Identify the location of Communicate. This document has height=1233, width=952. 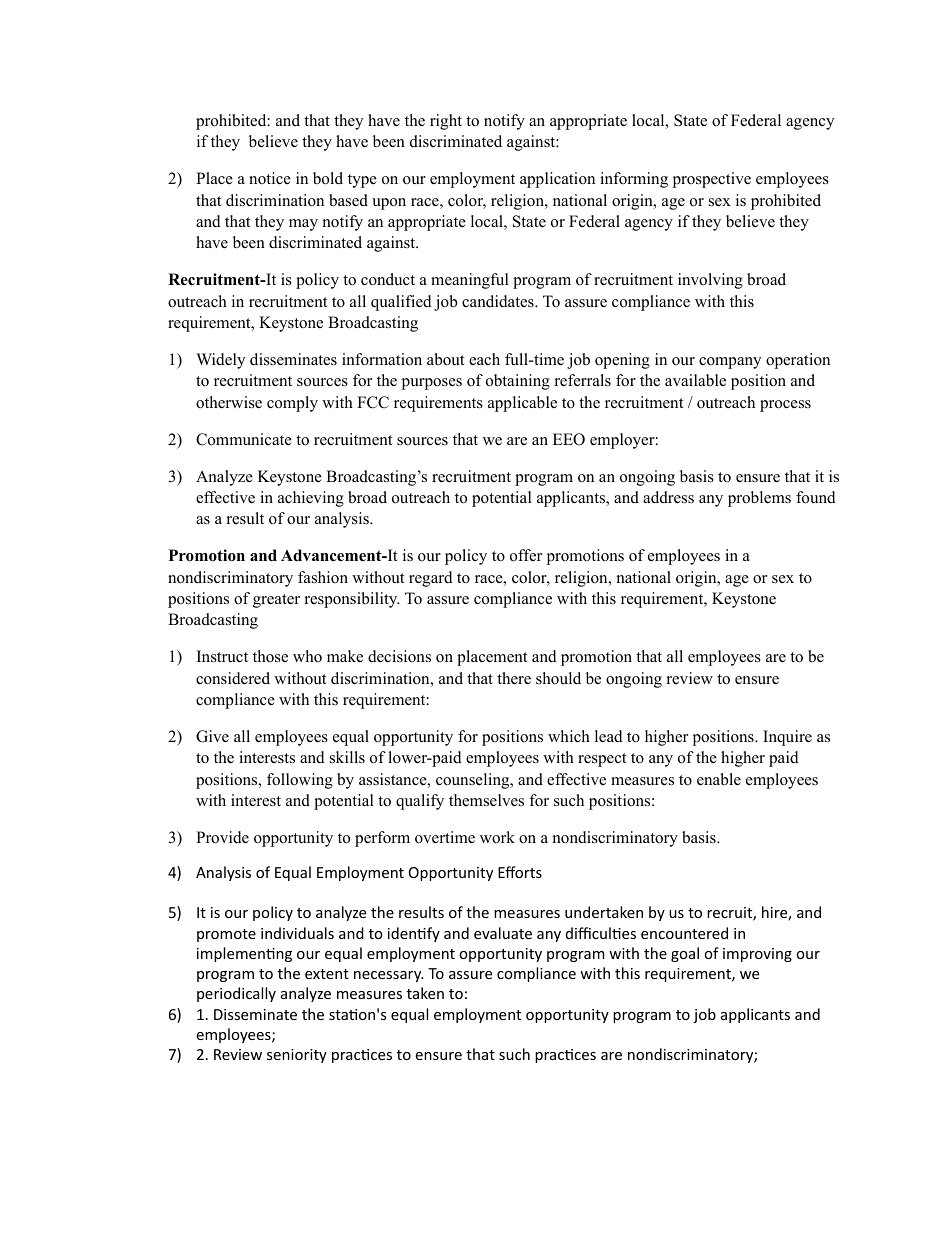
(244, 439).
